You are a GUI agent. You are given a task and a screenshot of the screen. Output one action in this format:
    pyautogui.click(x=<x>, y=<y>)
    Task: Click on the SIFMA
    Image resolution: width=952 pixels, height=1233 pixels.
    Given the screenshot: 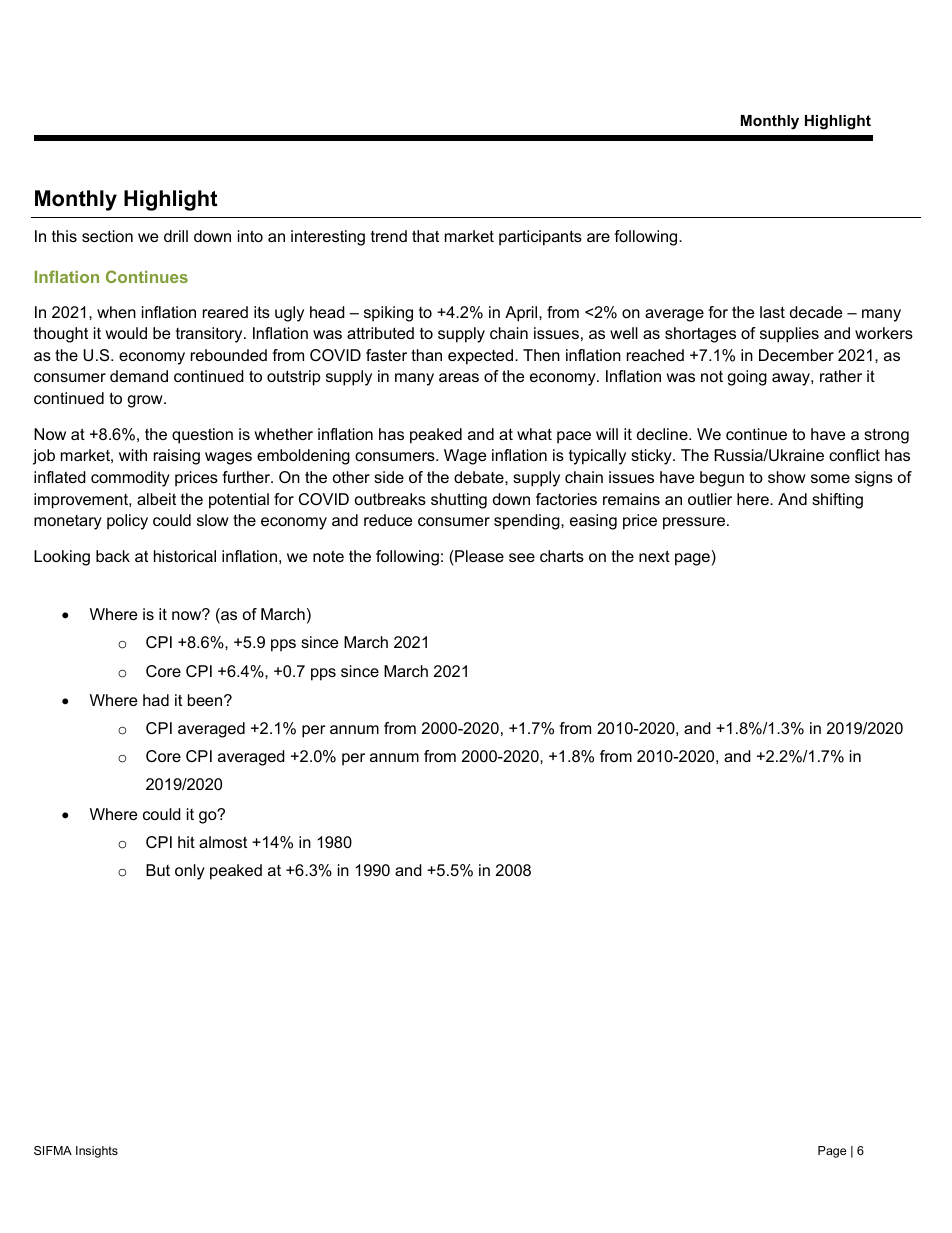 What is the action you would take?
    pyautogui.click(x=53, y=1150)
